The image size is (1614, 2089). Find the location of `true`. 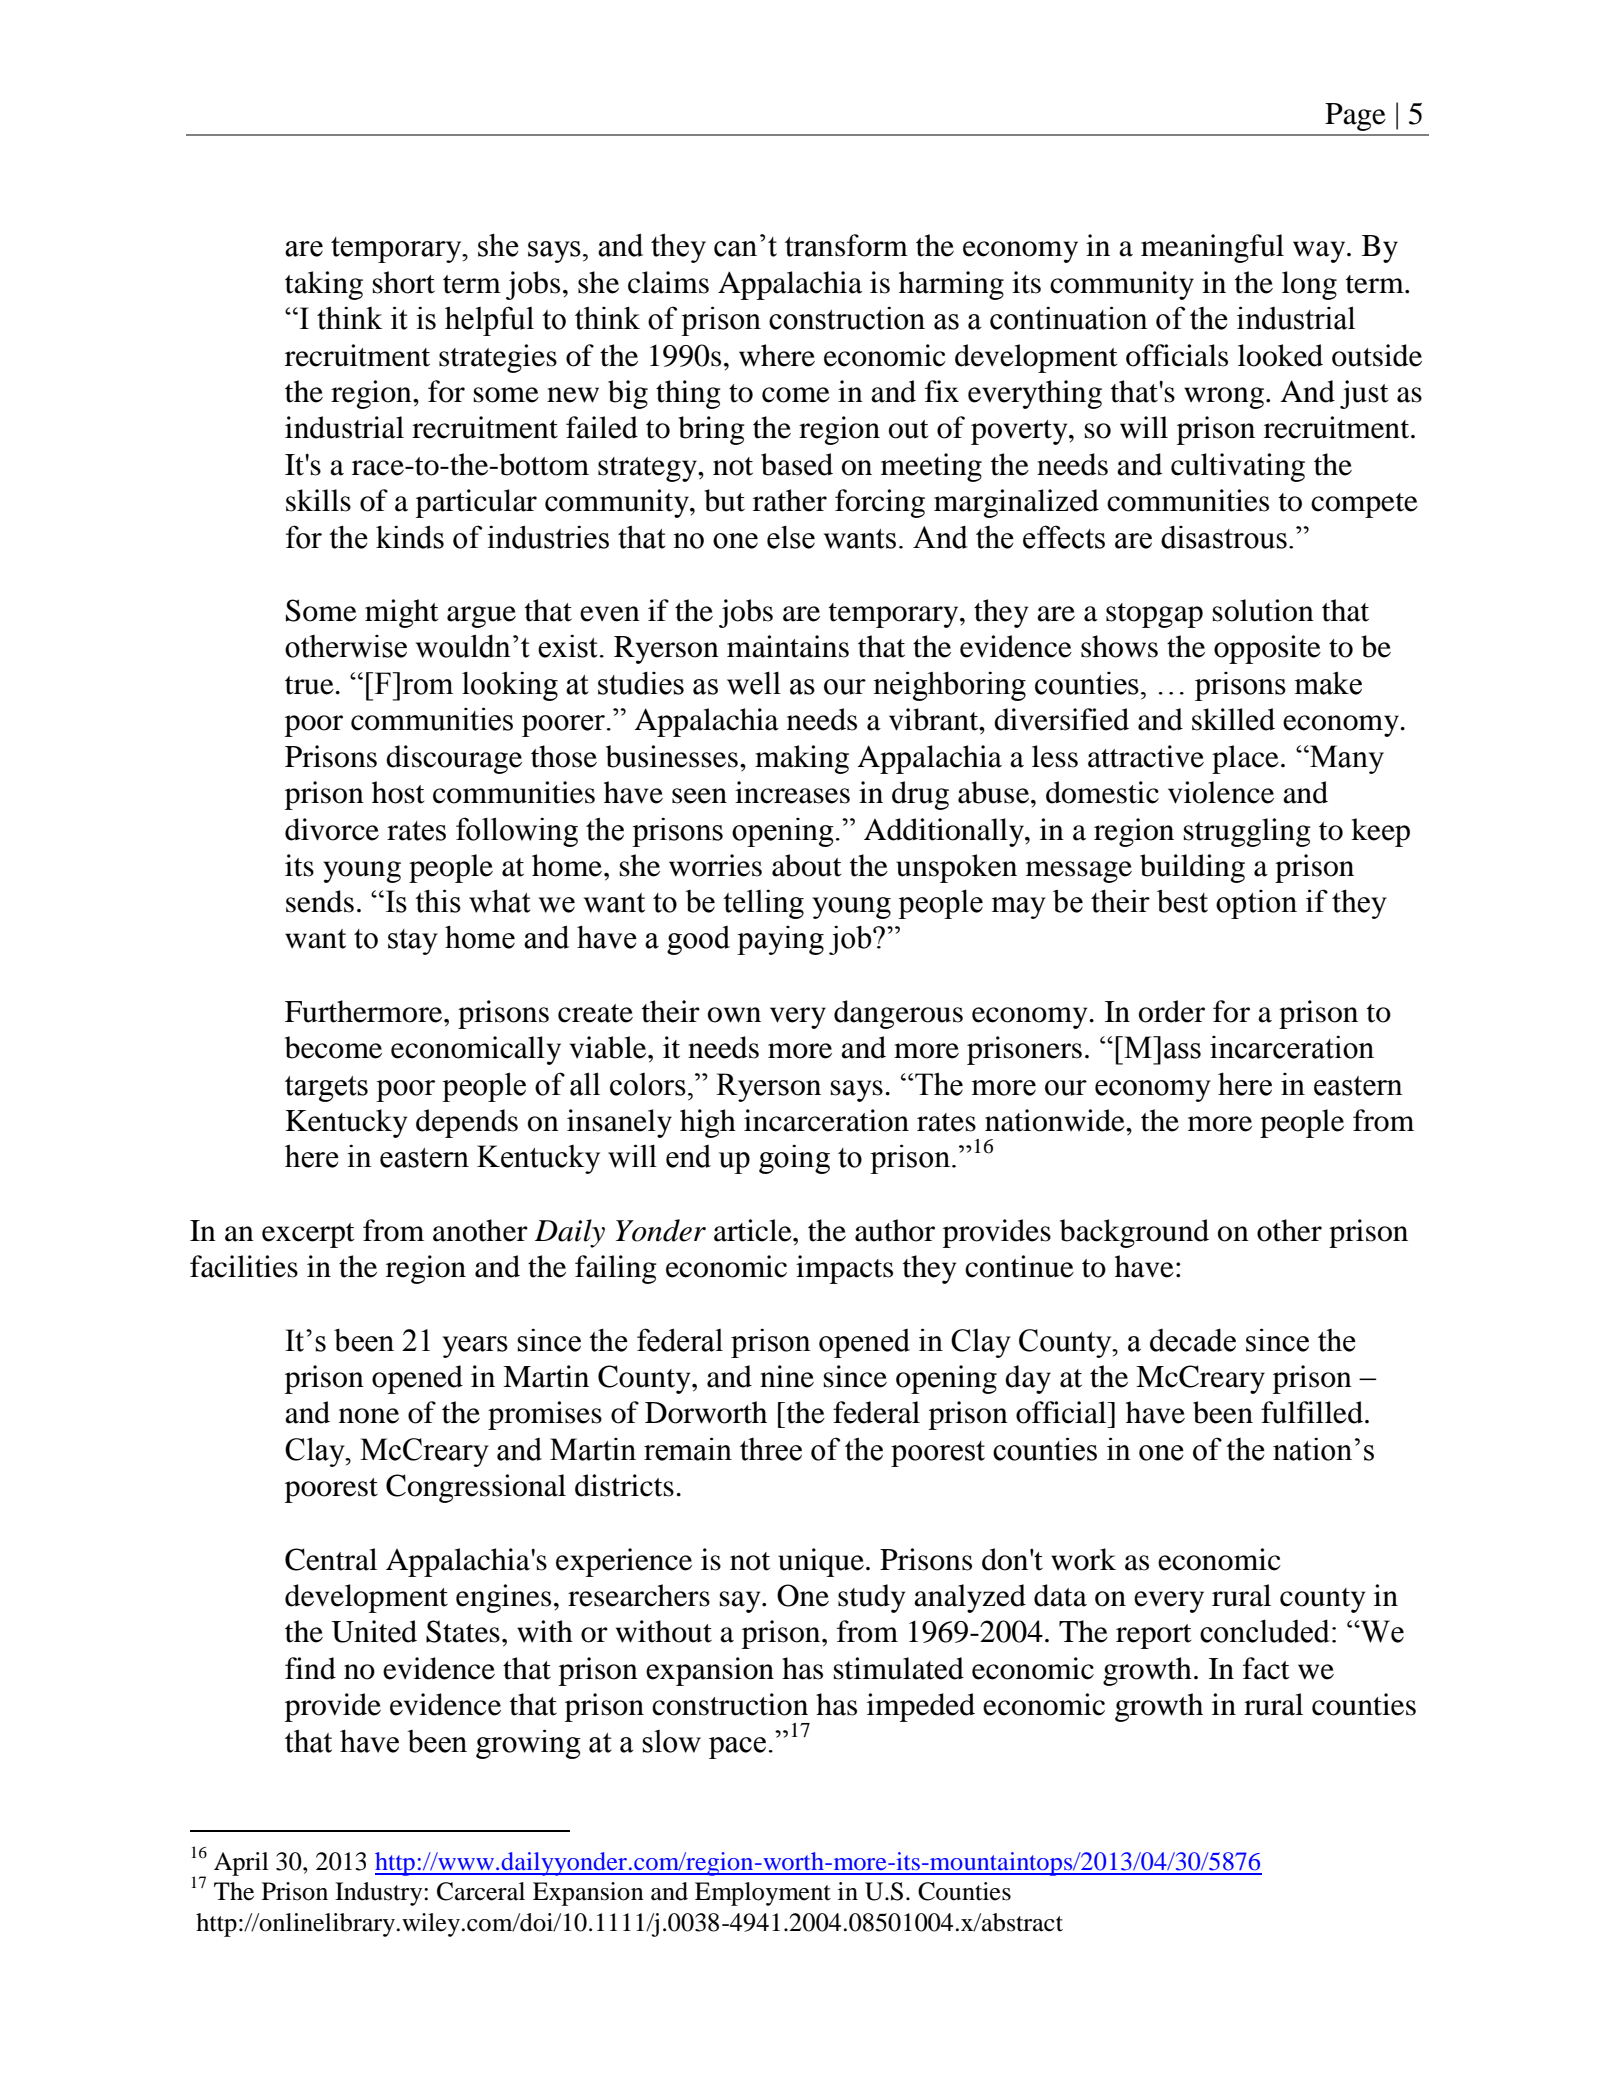

true is located at coordinates (310, 685).
